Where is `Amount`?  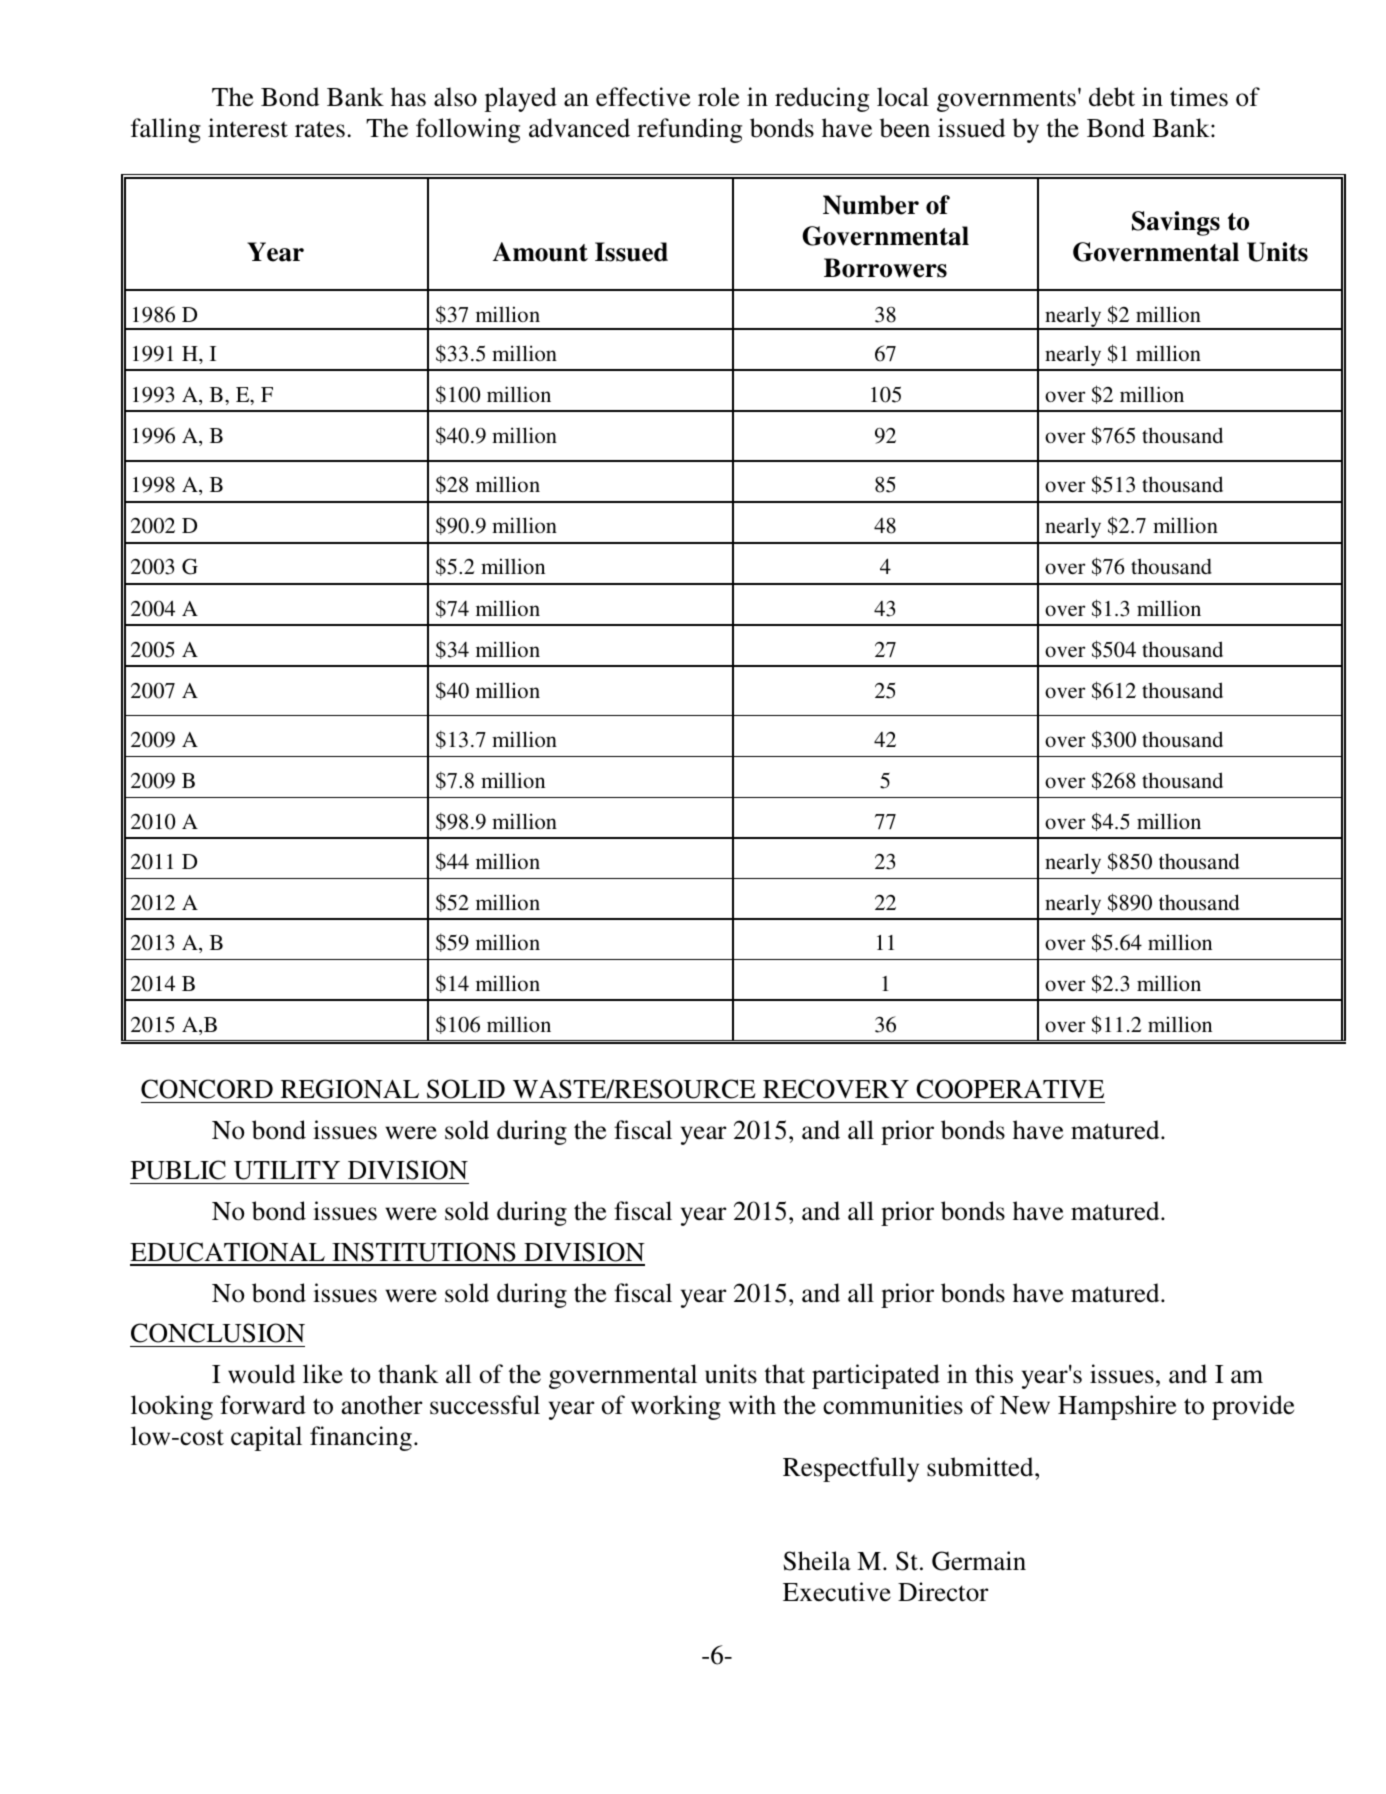
Amount is located at coordinates (540, 252).
